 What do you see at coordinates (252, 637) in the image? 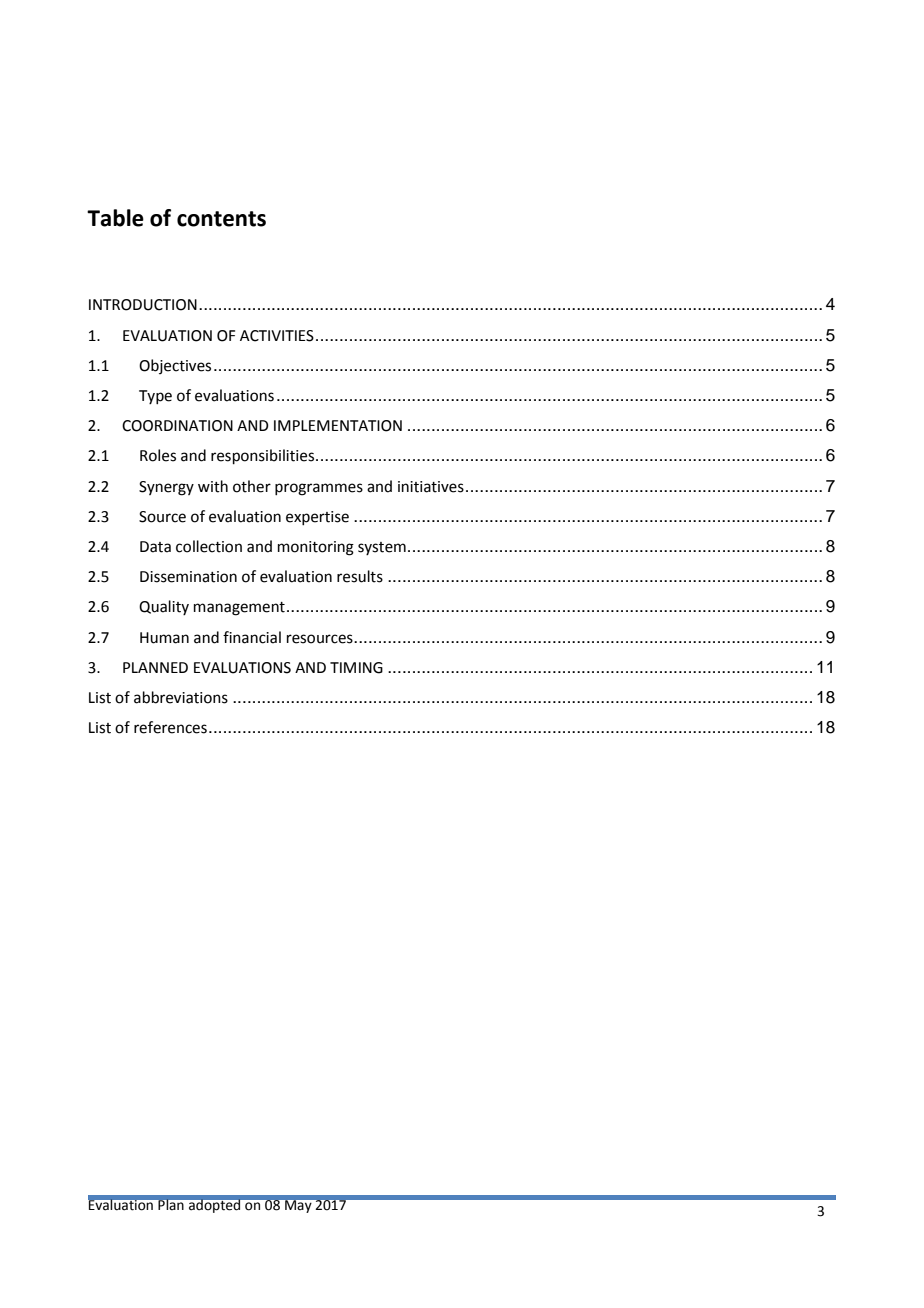
I see `financial` at bounding box center [252, 637].
